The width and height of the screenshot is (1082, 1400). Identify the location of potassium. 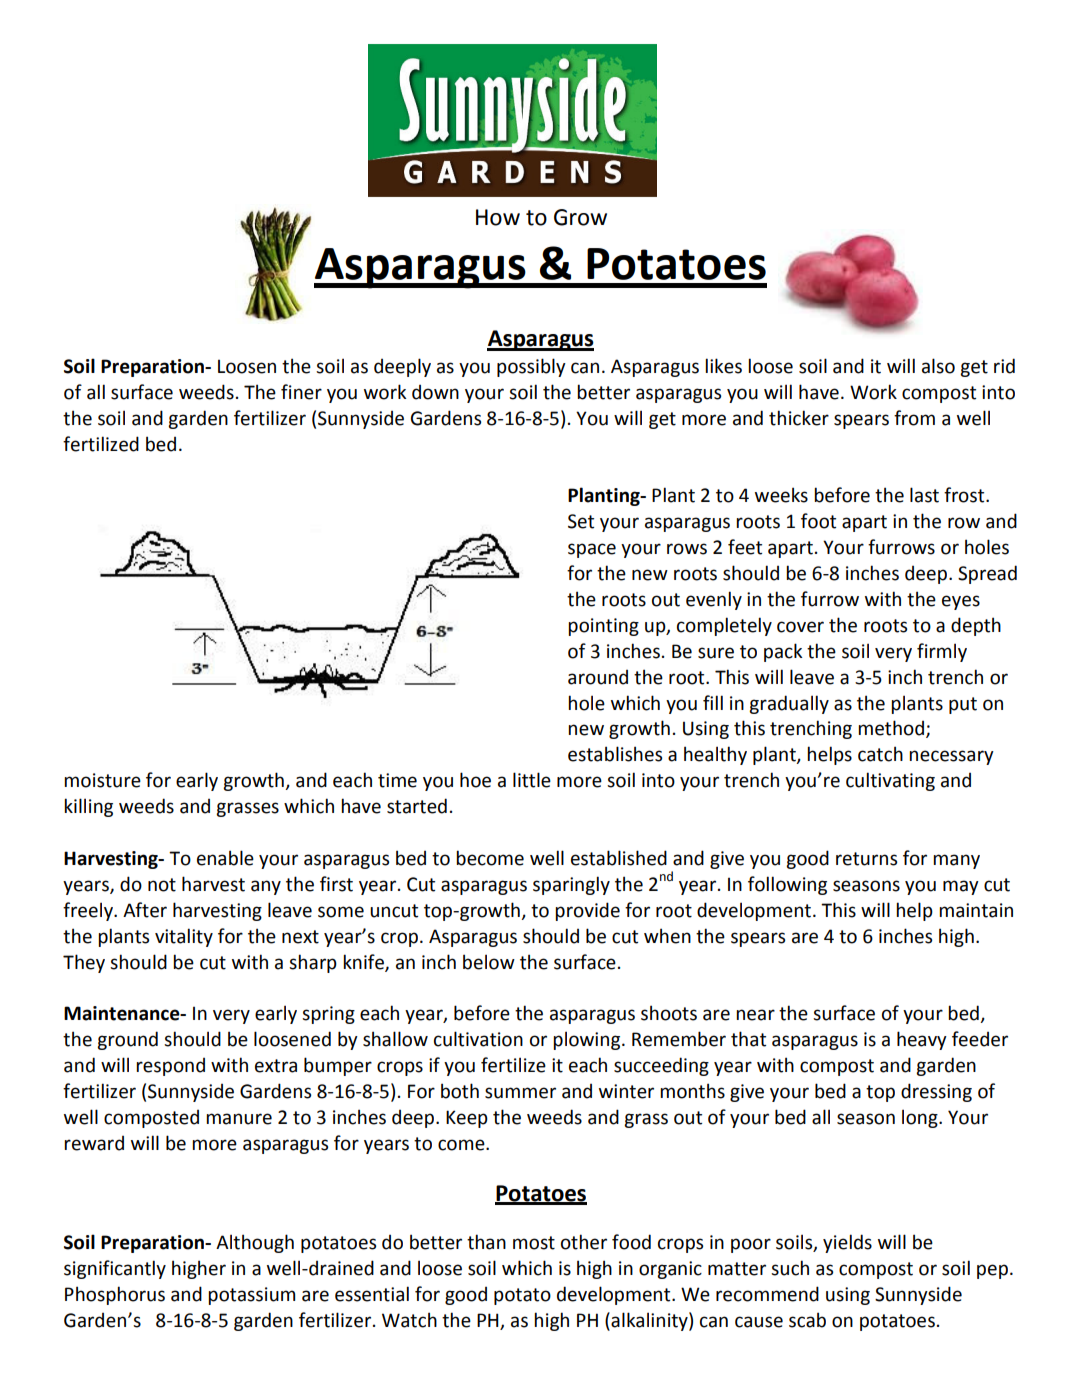
(251, 1296).
